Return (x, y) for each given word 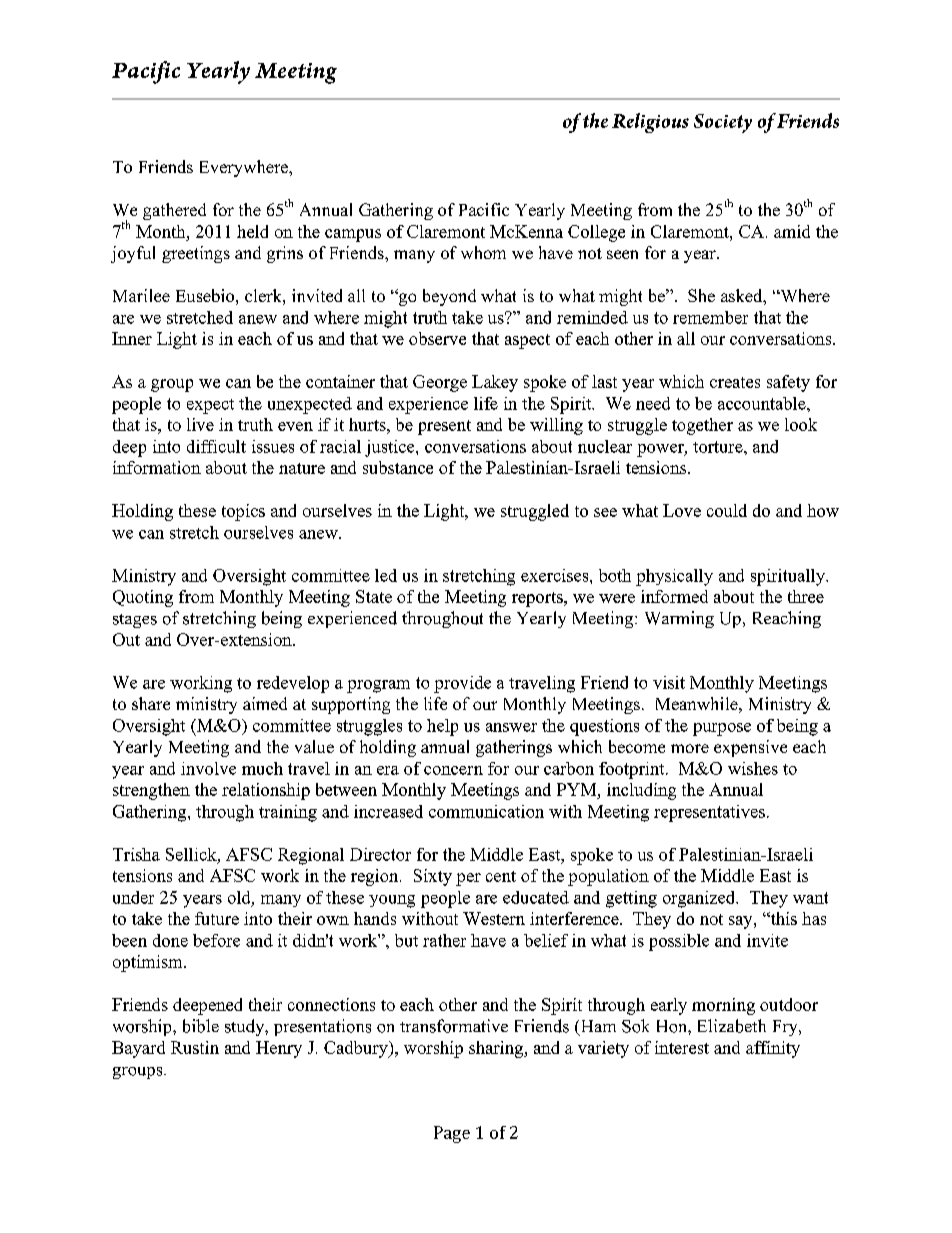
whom (483, 252)
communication (486, 811)
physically (674, 577)
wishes (753, 768)
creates (735, 382)
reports (538, 599)
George (440, 383)
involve (208, 768)
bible (201, 1026)
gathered (174, 211)
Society (723, 123)
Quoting (143, 598)
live (200, 424)
